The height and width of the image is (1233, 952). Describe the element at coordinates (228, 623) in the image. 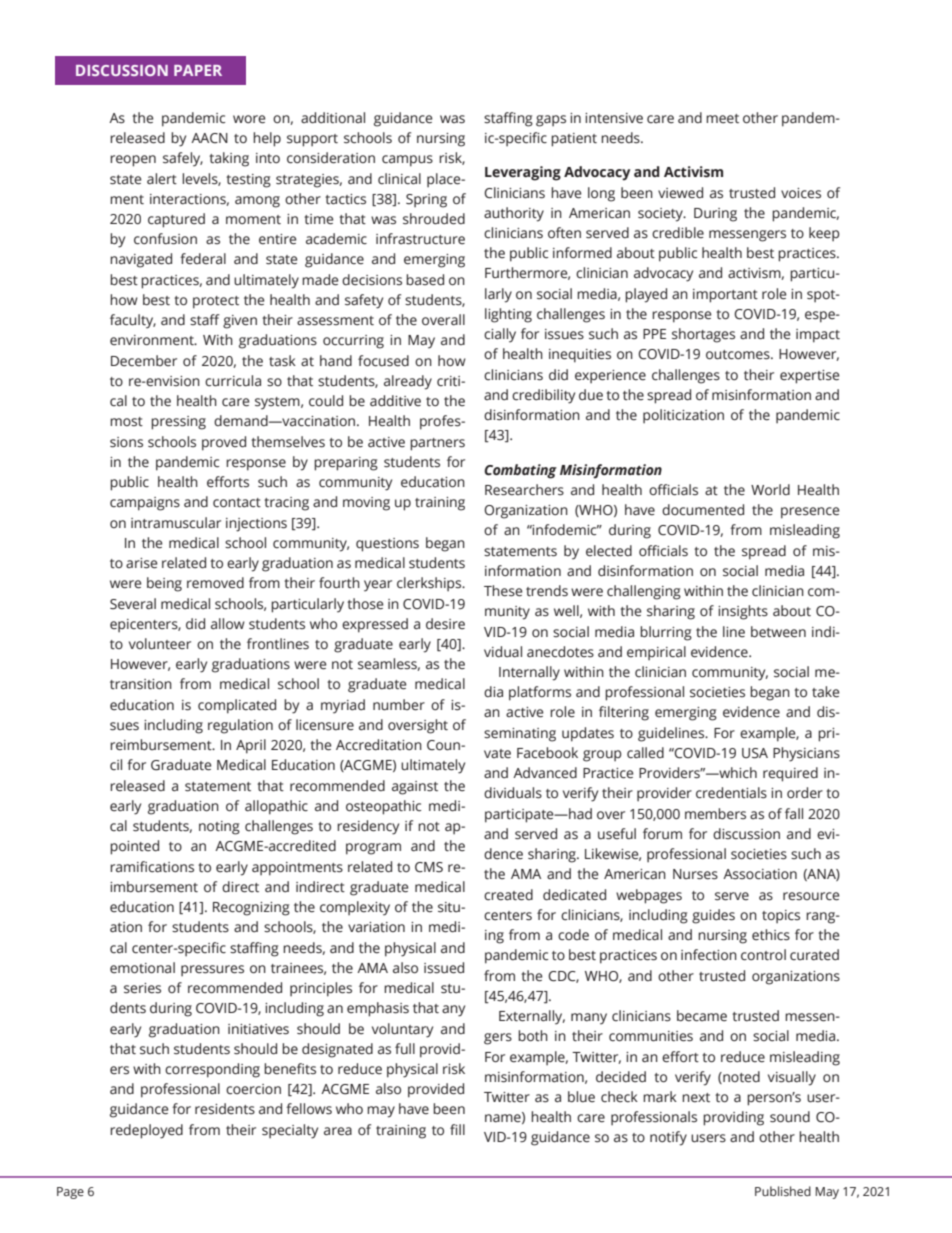

I see `allow` at that location.
